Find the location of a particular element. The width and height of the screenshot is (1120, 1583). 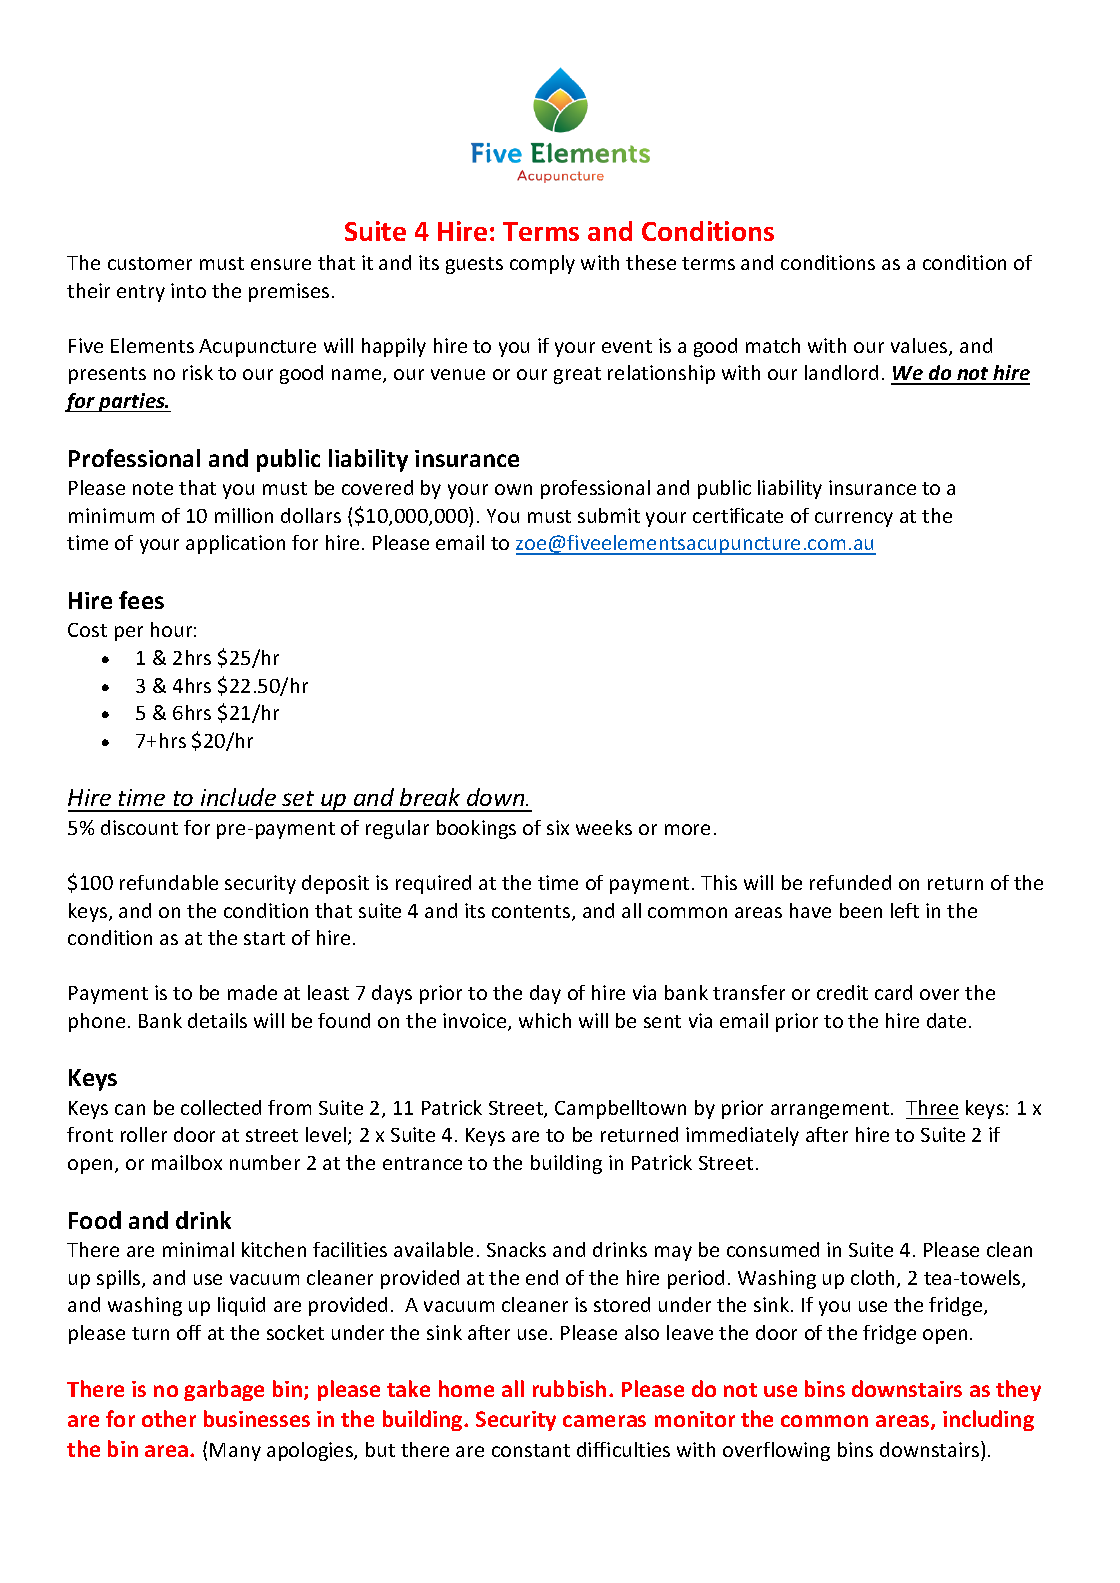

values is located at coordinates (920, 347).
